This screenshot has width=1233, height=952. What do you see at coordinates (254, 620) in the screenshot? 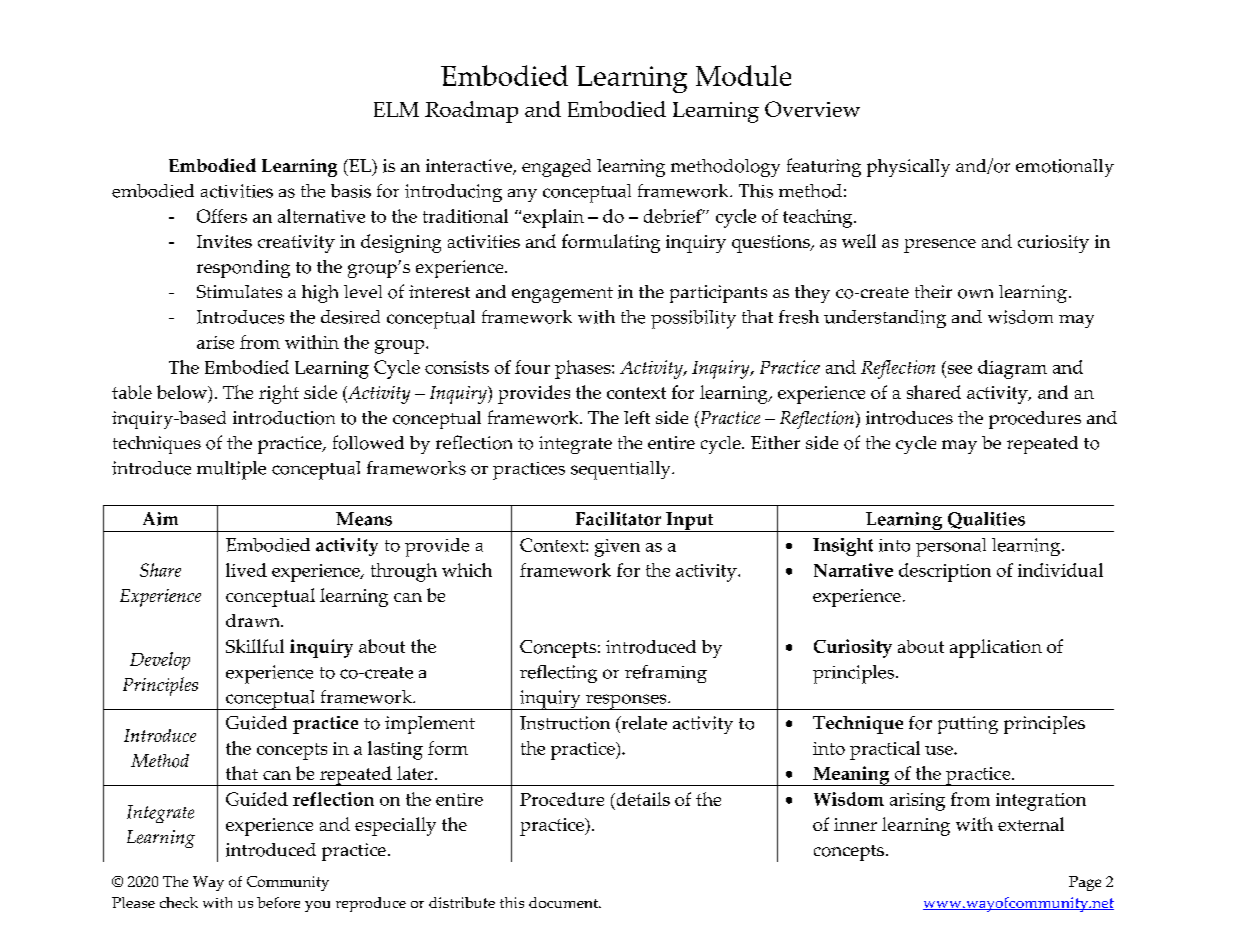
I see `drawn` at bounding box center [254, 620].
